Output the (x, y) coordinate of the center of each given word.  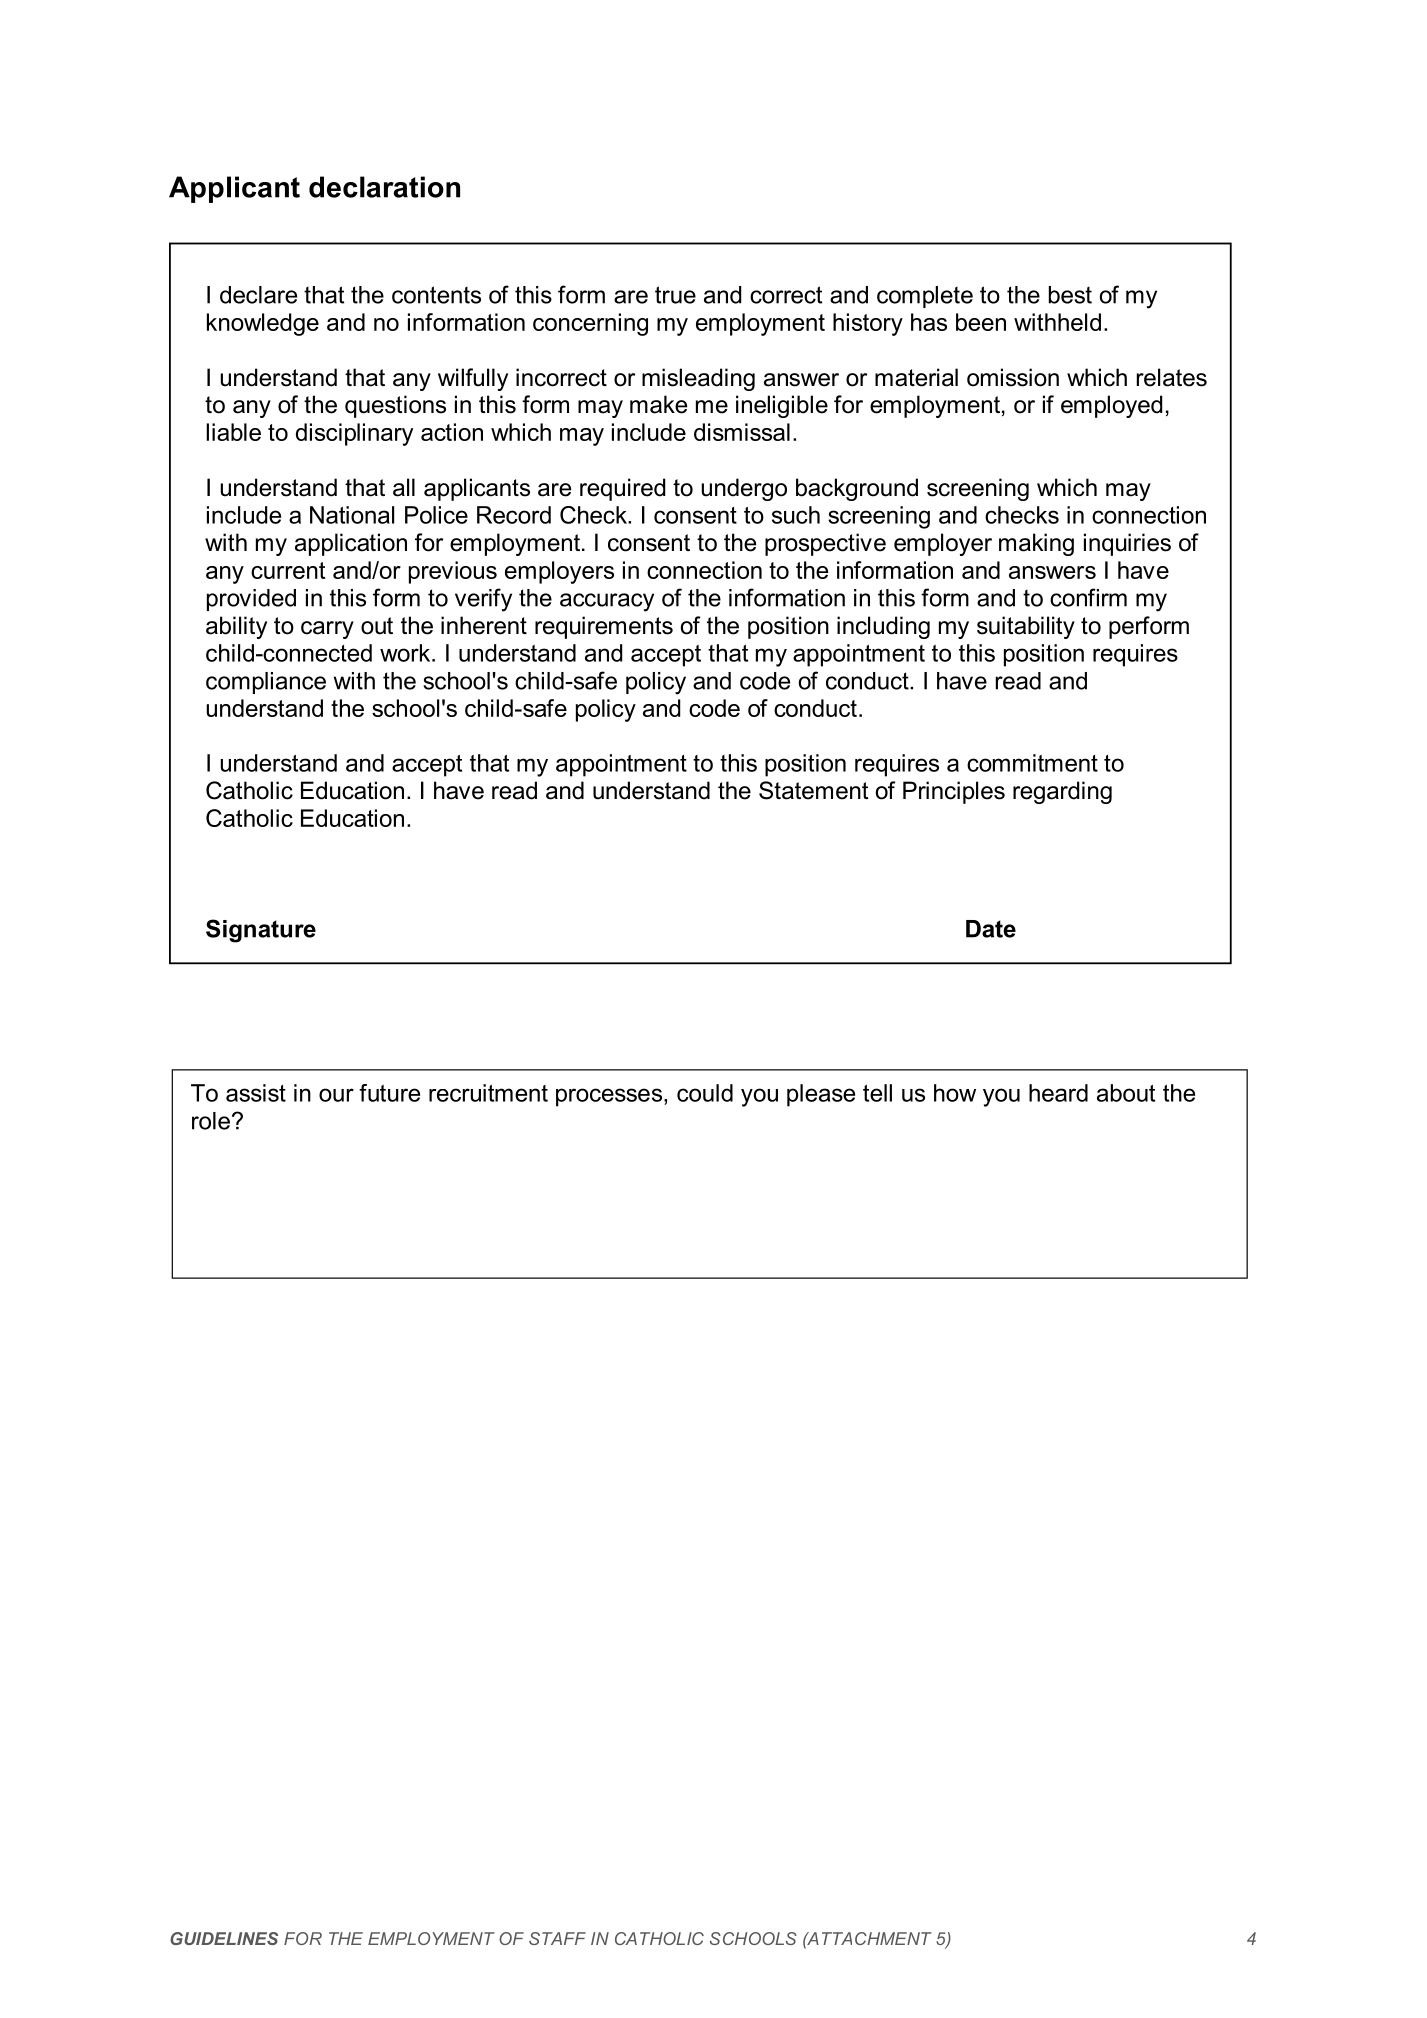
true (675, 295)
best (1070, 295)
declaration (384, 187)
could (705, 1093)
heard (1058, 1093)
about (1126, 1093)
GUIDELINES (224, 1938)
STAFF (557, 1938)
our (336, 1095)
